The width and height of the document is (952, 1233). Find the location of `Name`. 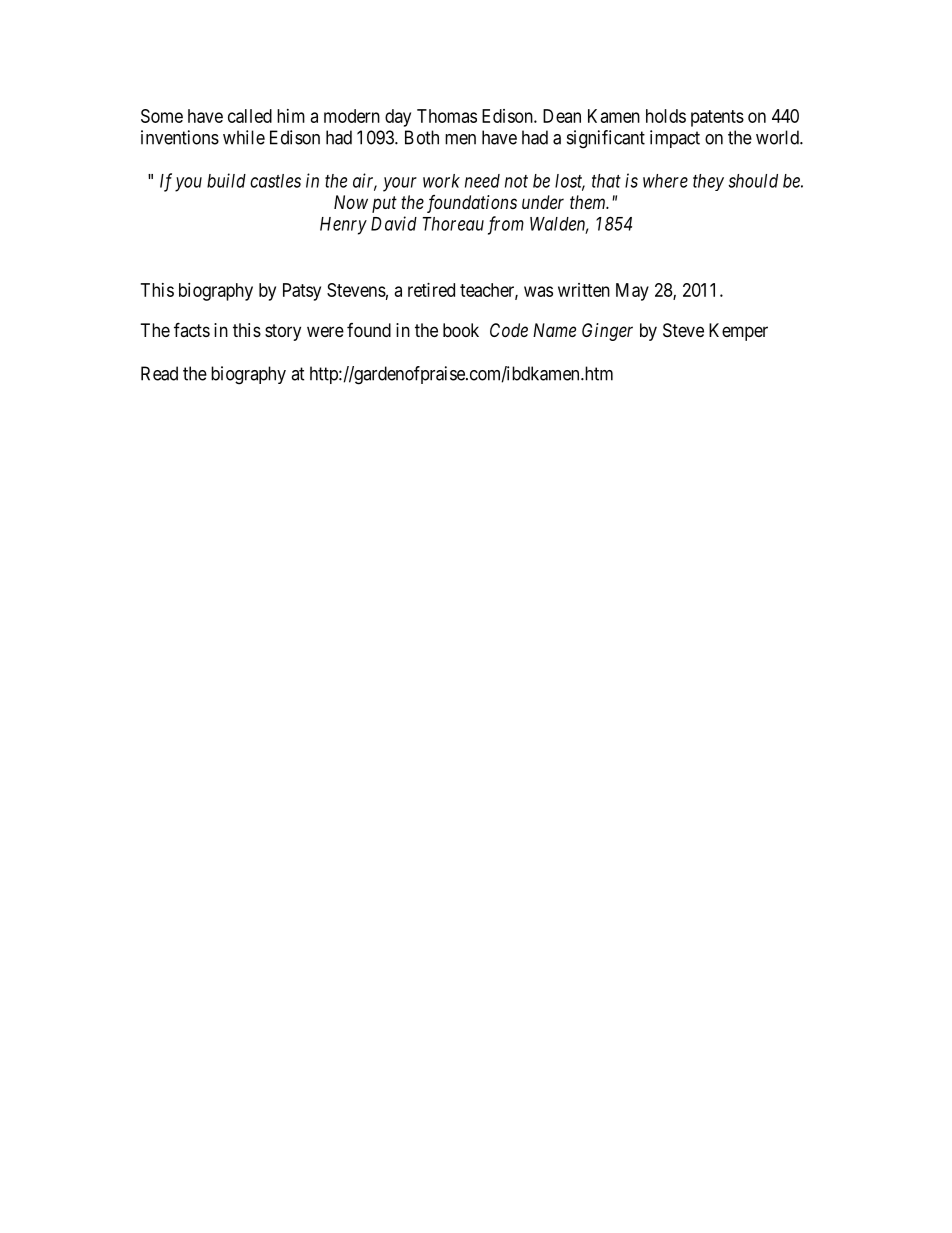

Name is located at coordinates (554, 330).
